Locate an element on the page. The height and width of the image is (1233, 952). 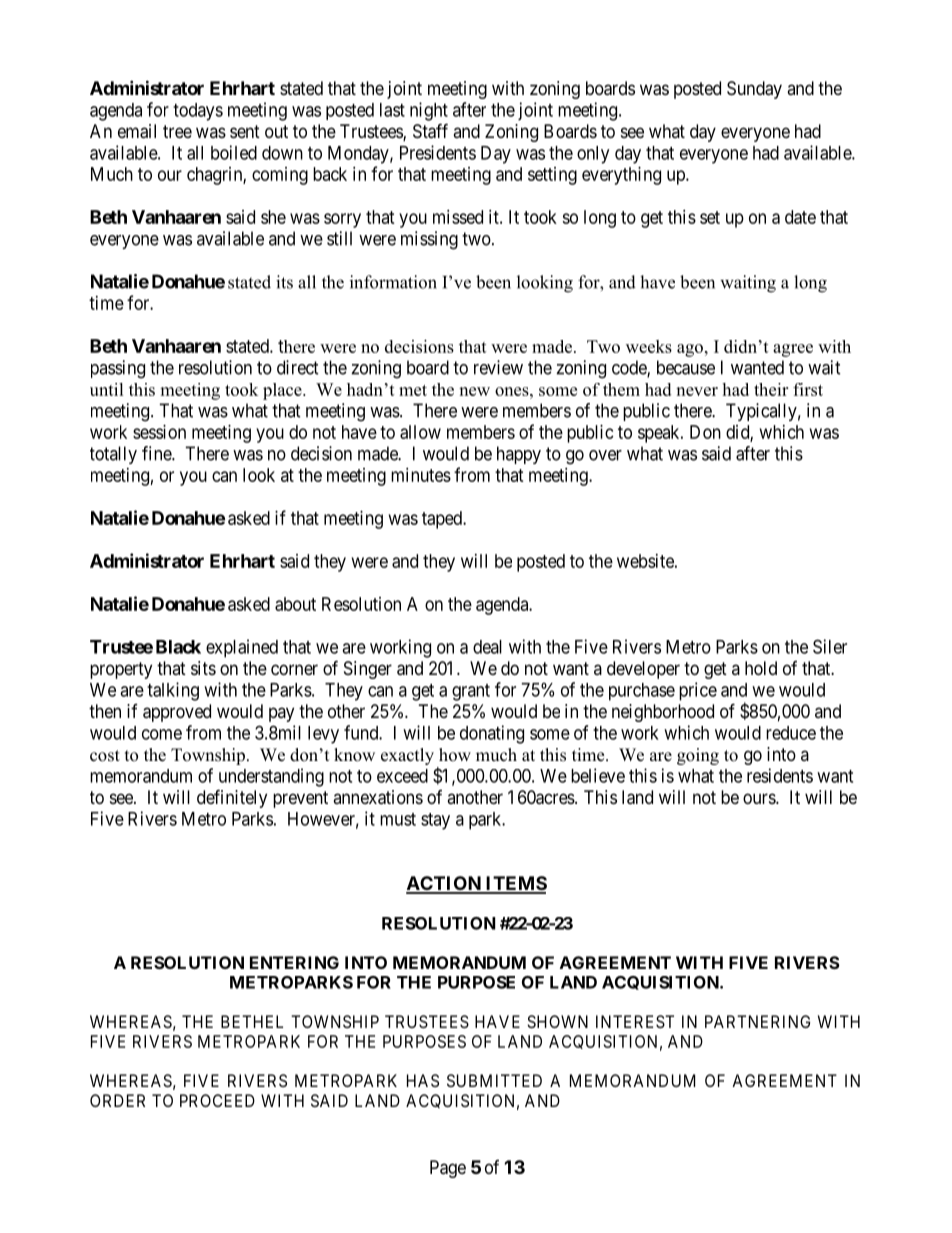
PROCEED is located at coordinates (217, 1100).
